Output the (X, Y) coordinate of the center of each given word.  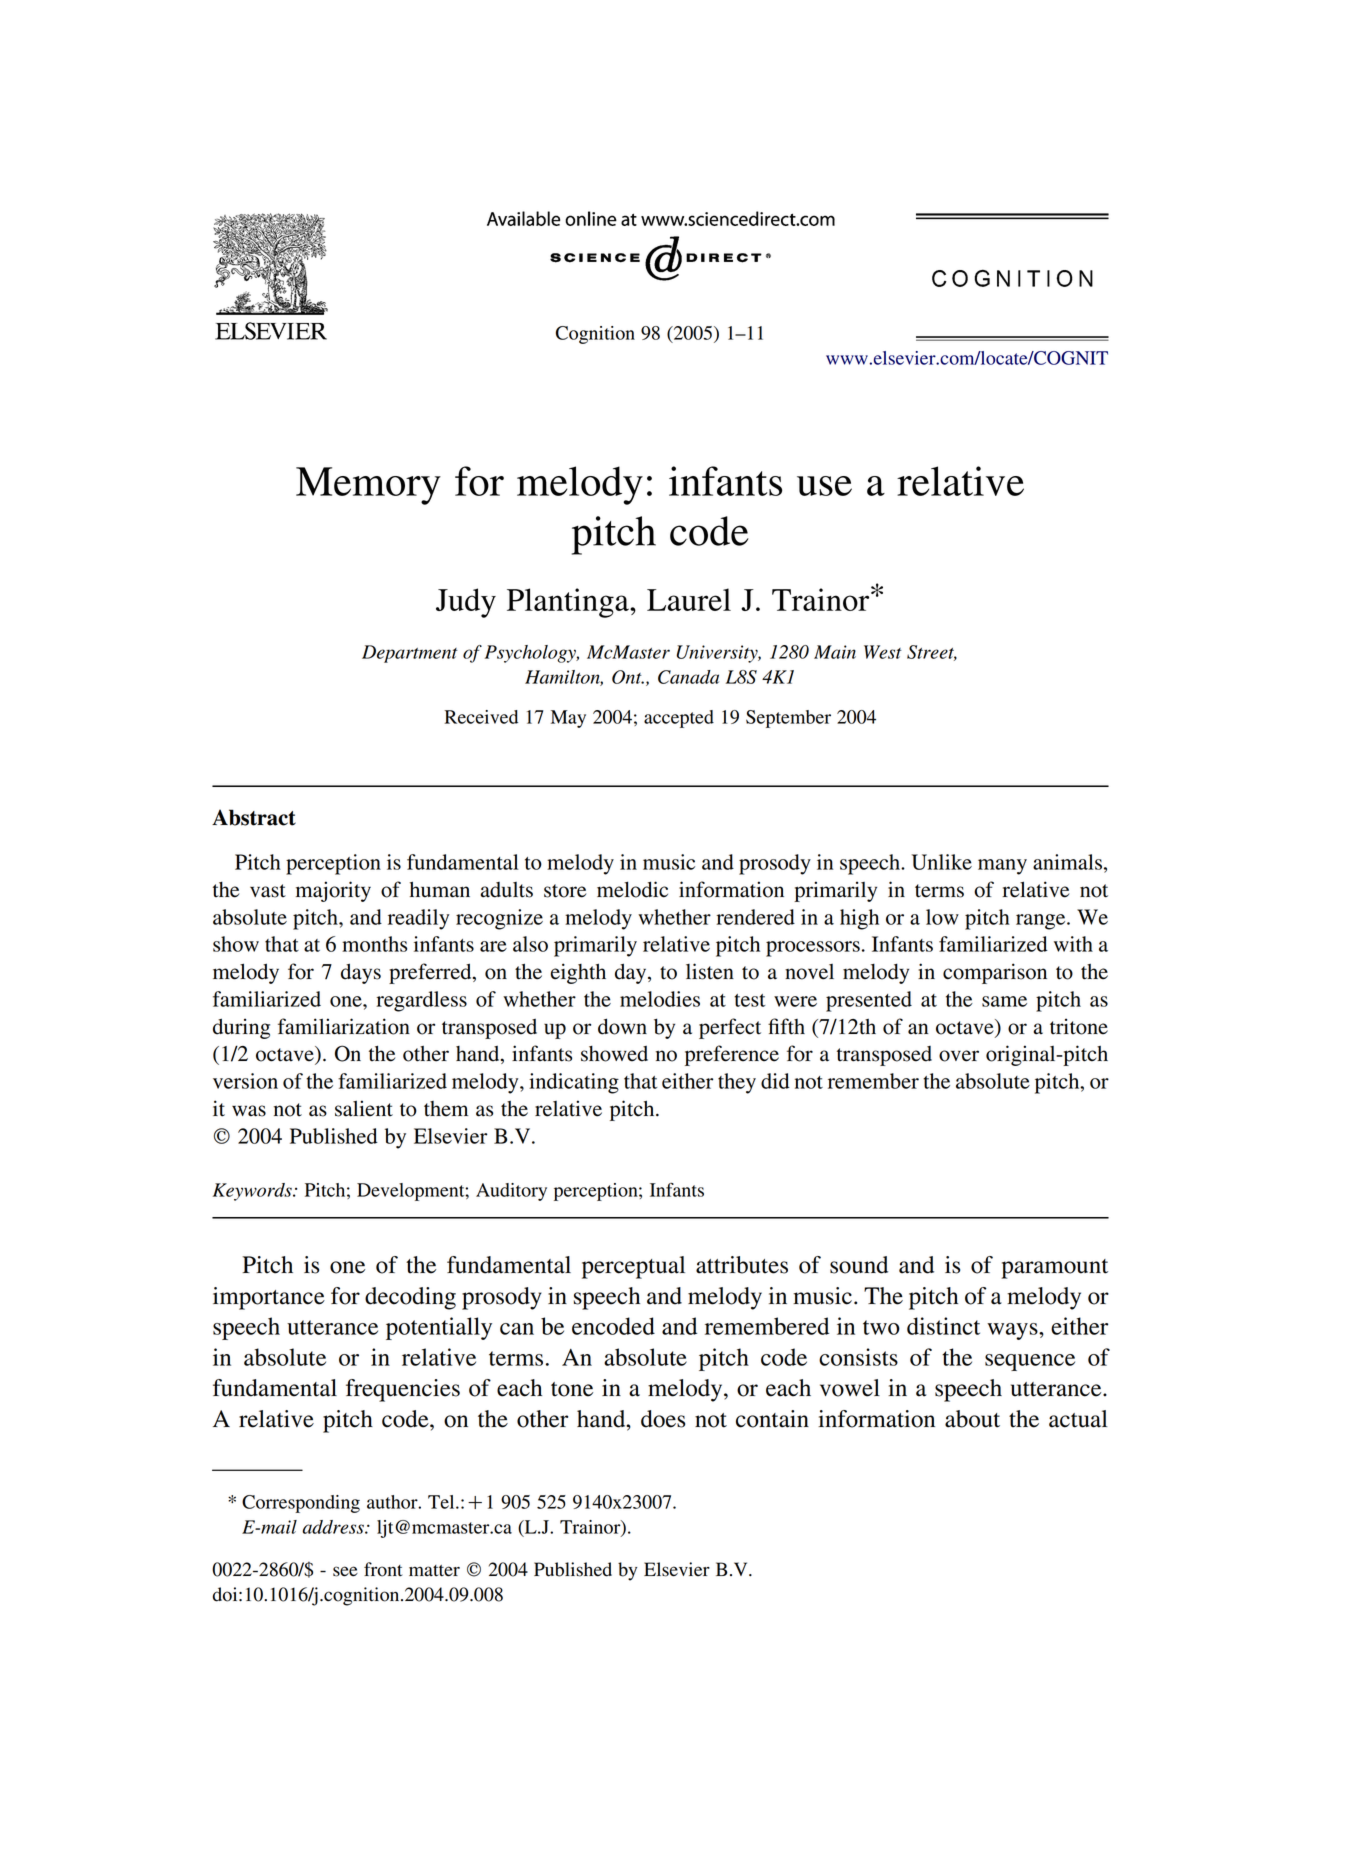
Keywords (253, 1192)
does (663, 1419)
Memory (368, 486)
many (1002, 867)
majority (333, 891)
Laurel (689, 599)
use (824, 486)
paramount (1054, 1269)
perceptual (633, 1267)
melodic (632, 889)
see (345, 1571)
